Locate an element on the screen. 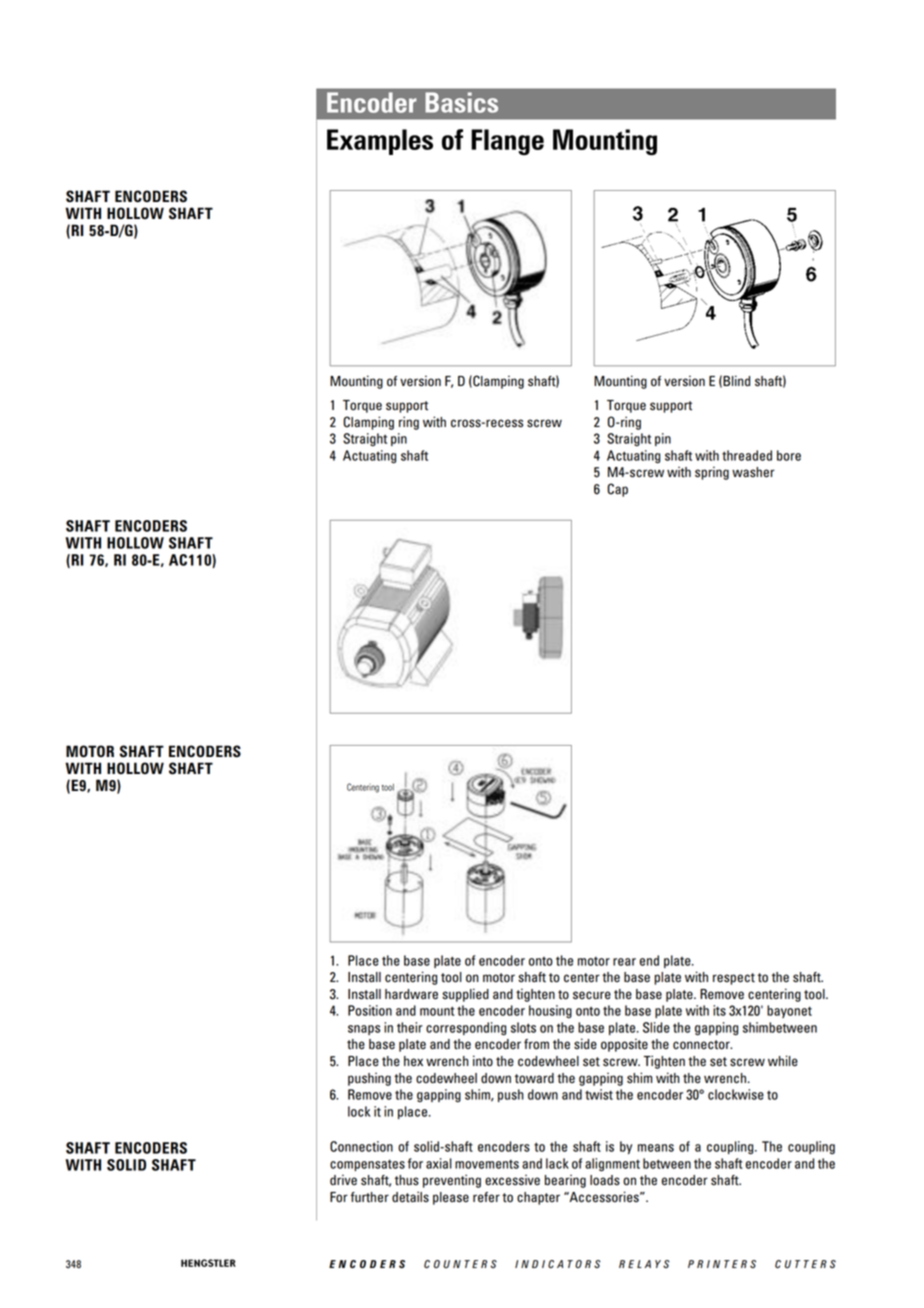  Cap is located at coordinates (617, 490).
